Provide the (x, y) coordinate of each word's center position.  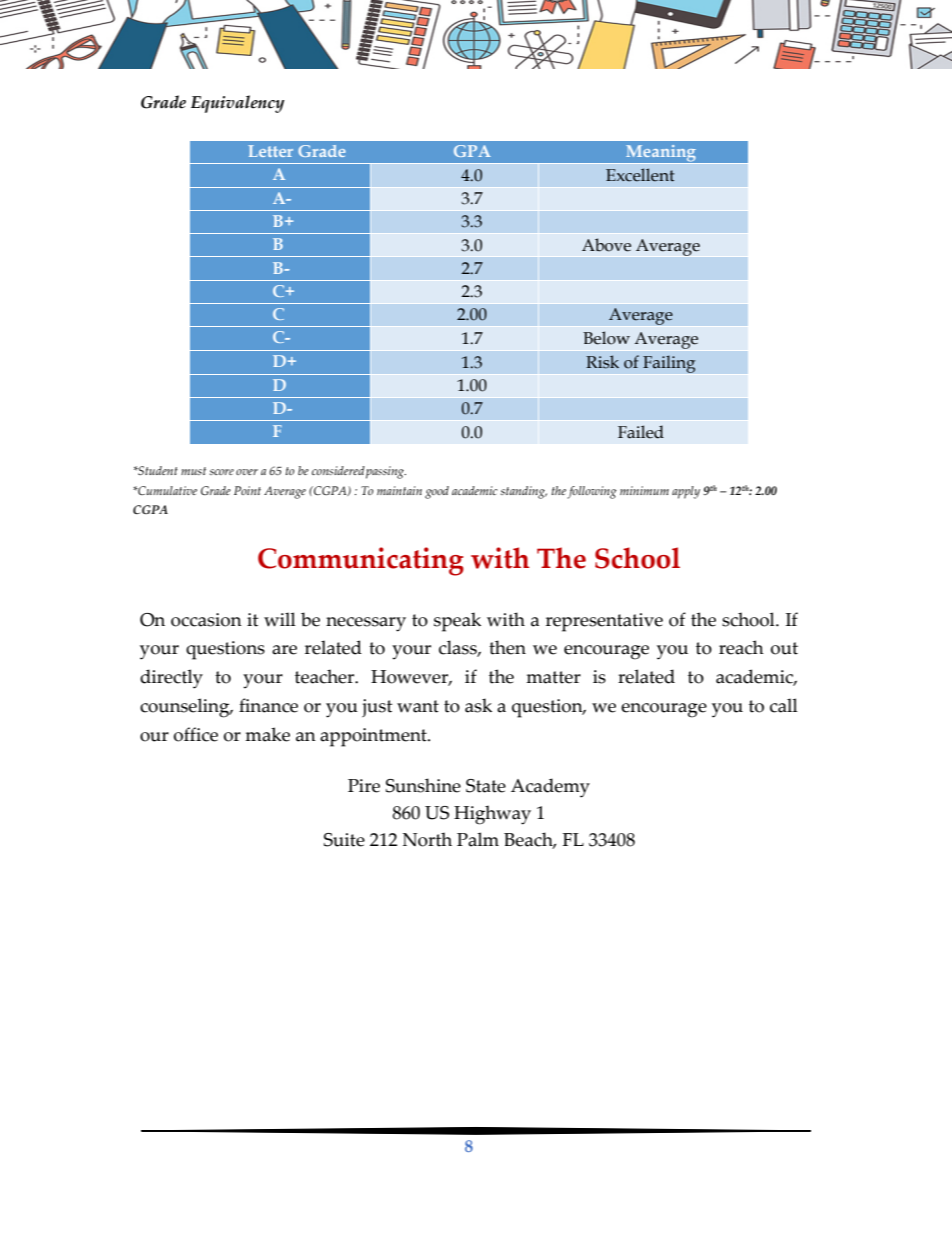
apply (686, 492)
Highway (492, 815)
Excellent (640, 175)
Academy (550, 788)
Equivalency (238, 104)
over (247, 472)
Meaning (661, 154)
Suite (344, 840)
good (437, 492)
